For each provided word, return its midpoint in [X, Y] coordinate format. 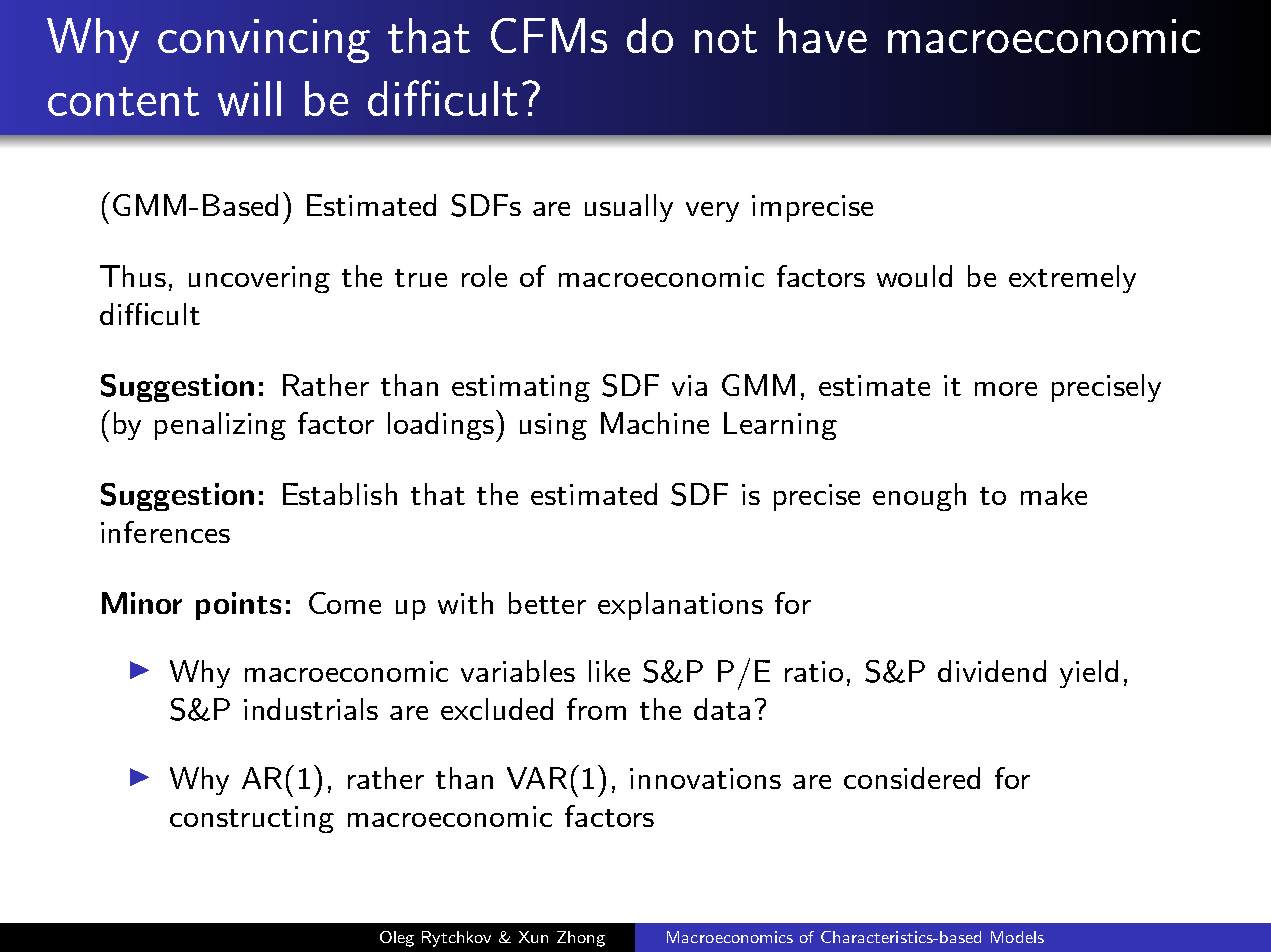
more [1006, 389]
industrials [311, 709]
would [914, 276]
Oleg [397, 939]
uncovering [259, 279]
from [596, 709]
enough [919, 497]
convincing [264, 41]
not [726, 38]
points [238, 606]
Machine [655, 423]
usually [629, 208]
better [547, 603]
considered [912, 778]
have [823, 35]
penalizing [220, 426]
